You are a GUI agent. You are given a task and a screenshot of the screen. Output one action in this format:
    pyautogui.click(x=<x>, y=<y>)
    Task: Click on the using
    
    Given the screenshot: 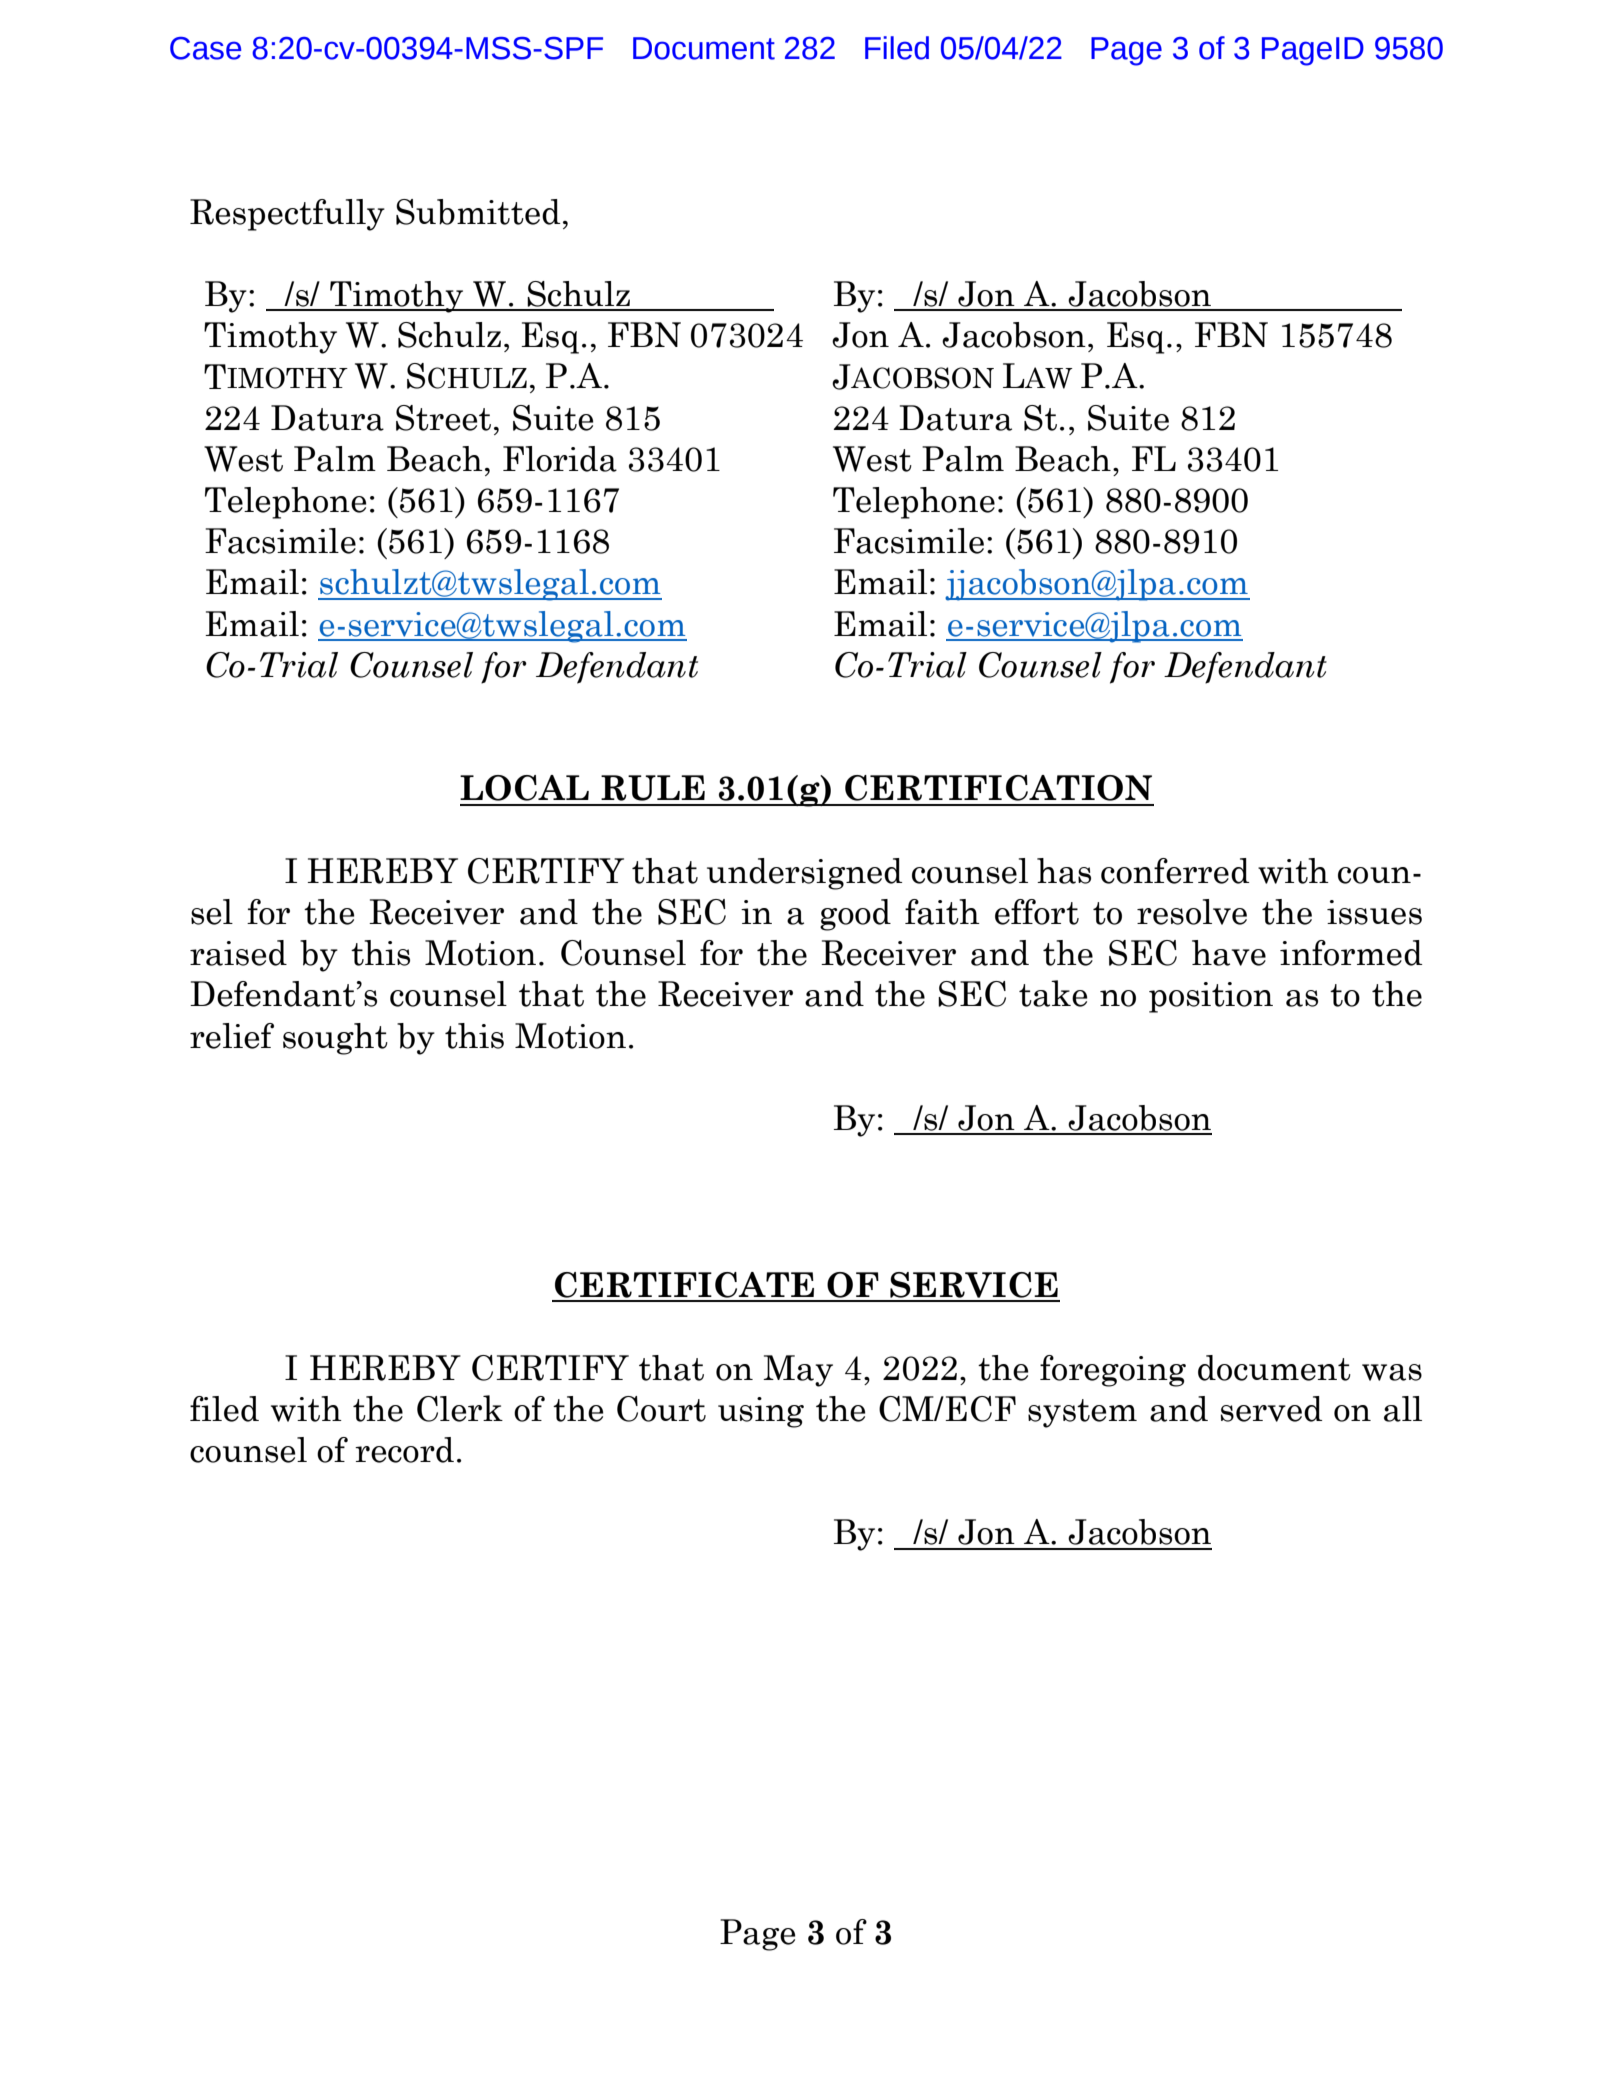 What is the action you would take?
    pyautogui.click(x=761, y=1412)
